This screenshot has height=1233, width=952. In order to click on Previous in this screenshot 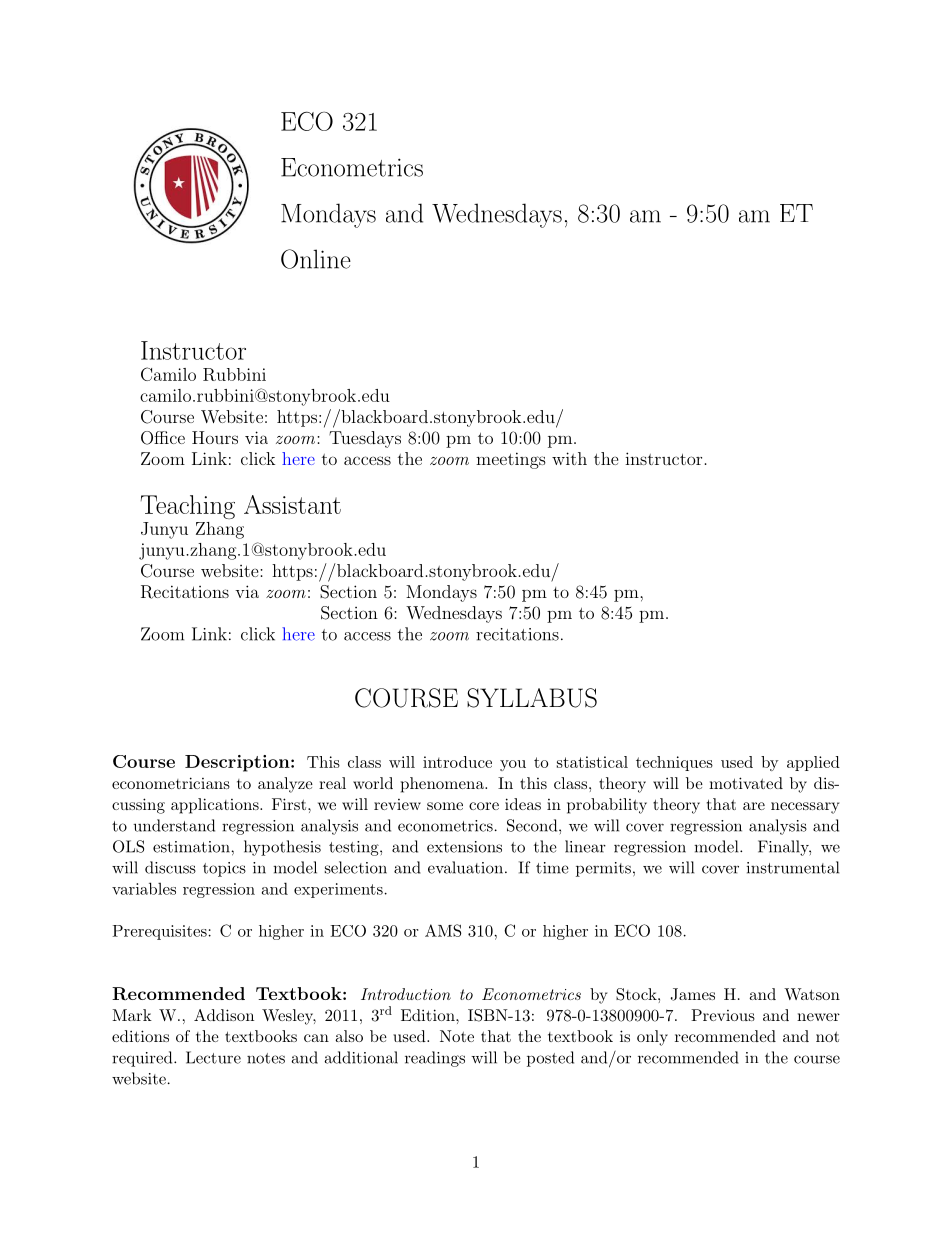, I will do `click(723, 1015)`.
